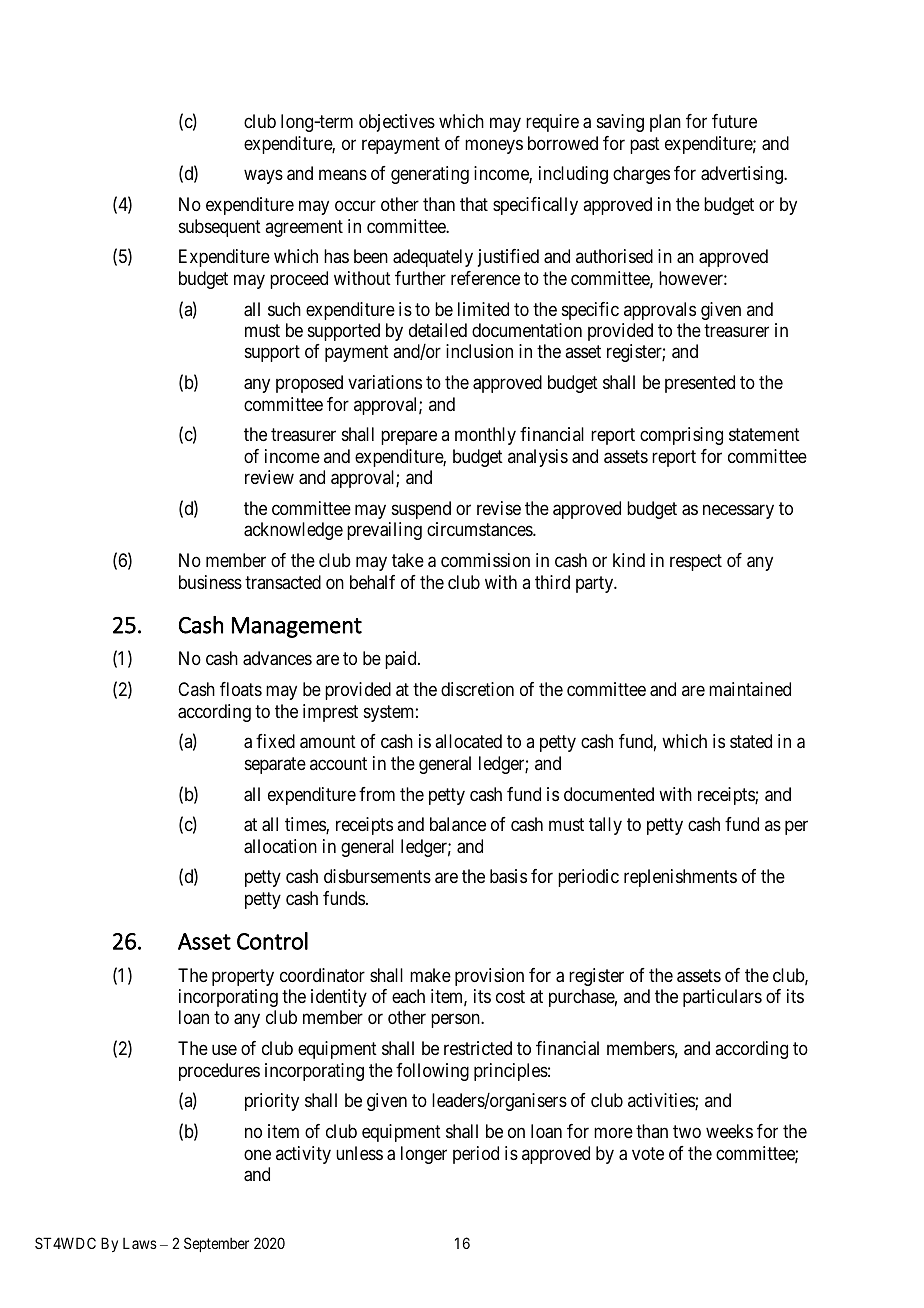  I want to click on plan, so click(665, 123).
